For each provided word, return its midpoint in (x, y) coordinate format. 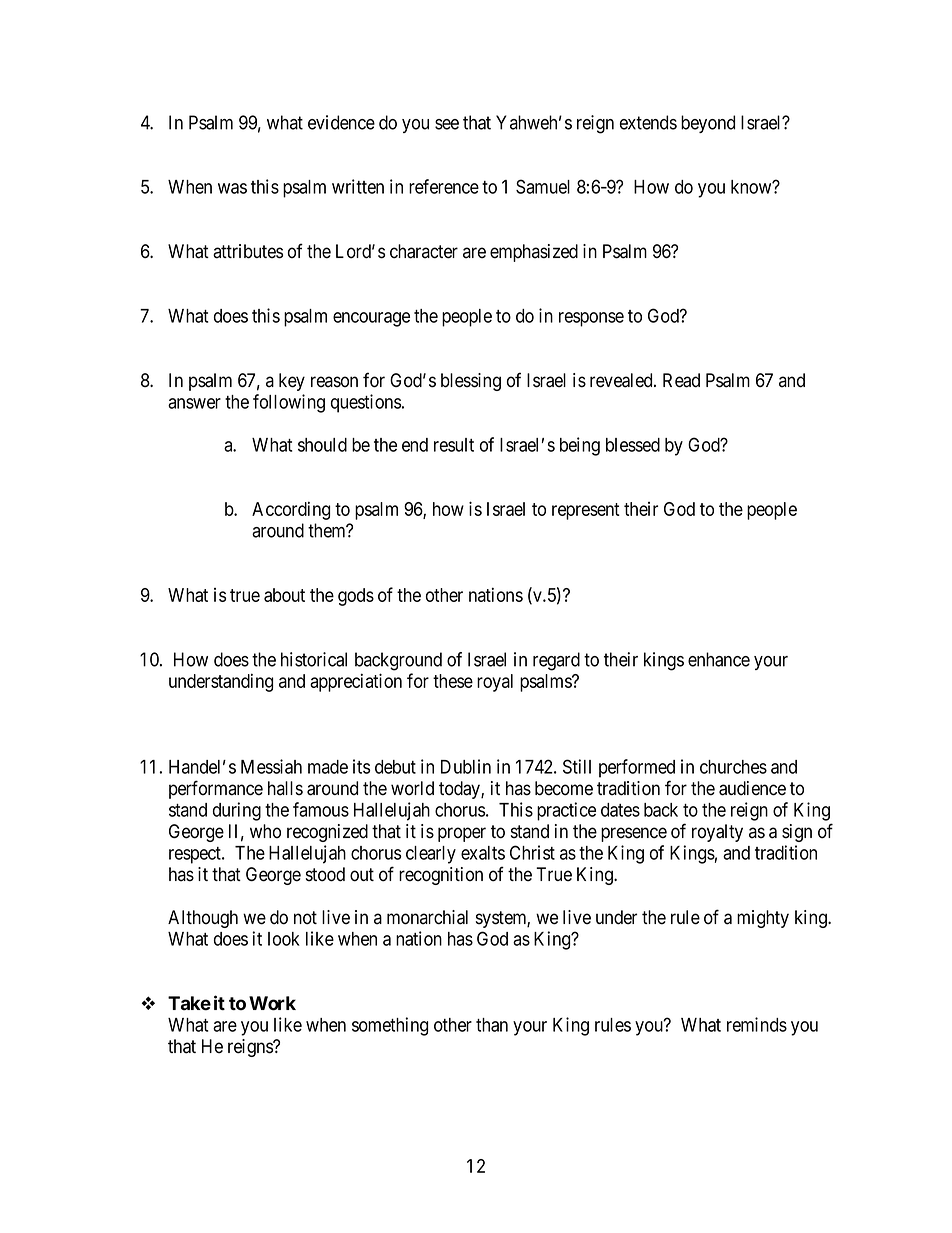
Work (272, 1003)
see (447, 124)
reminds (757, 1024)
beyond (708, 124)
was (232, 188)
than (492, 1025)
